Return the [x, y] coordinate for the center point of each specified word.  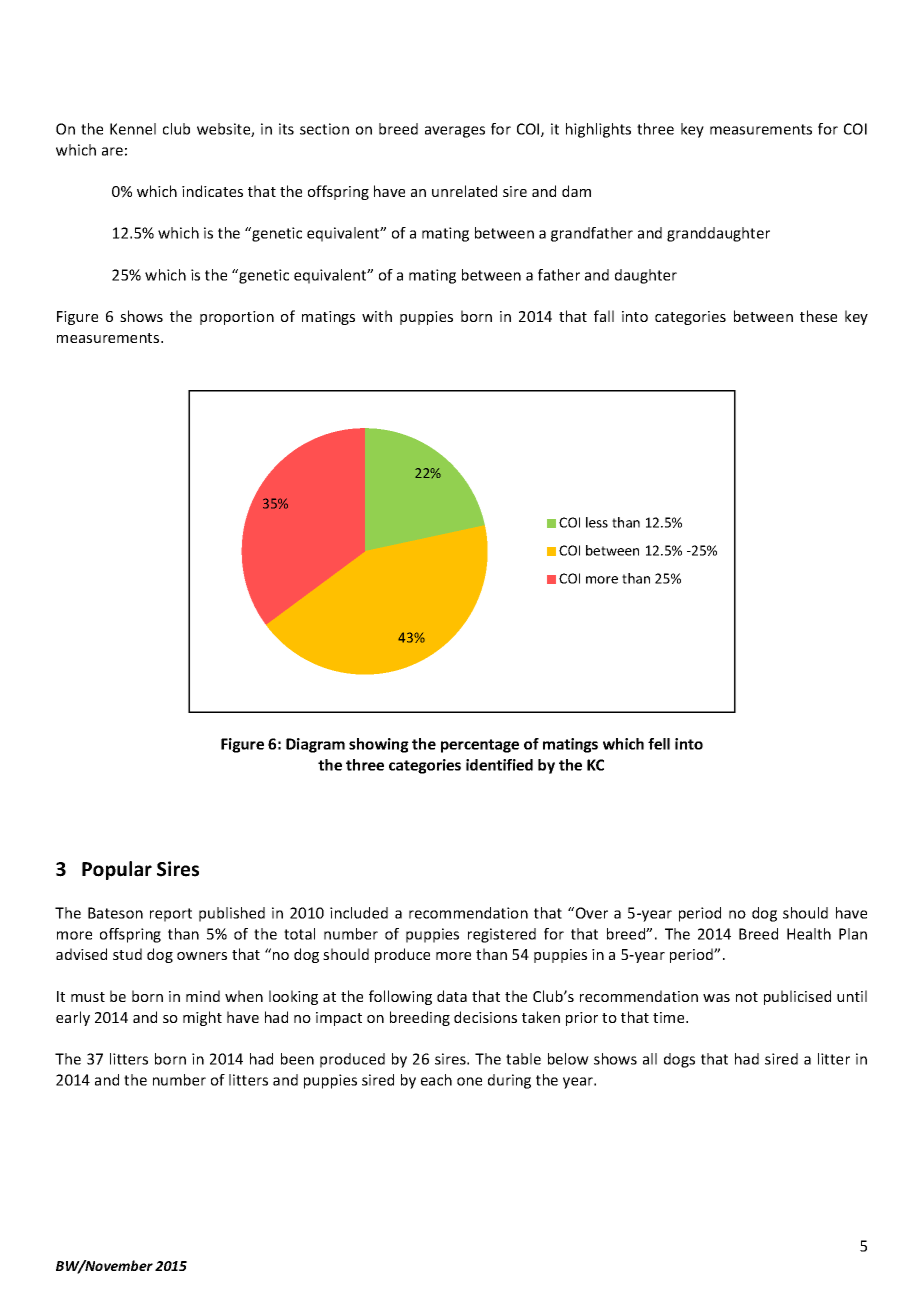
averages [455, 132]
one [469, 1081]
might [202, 1018]
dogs [679, 1060]
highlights [598, 130]
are [112, 151]
